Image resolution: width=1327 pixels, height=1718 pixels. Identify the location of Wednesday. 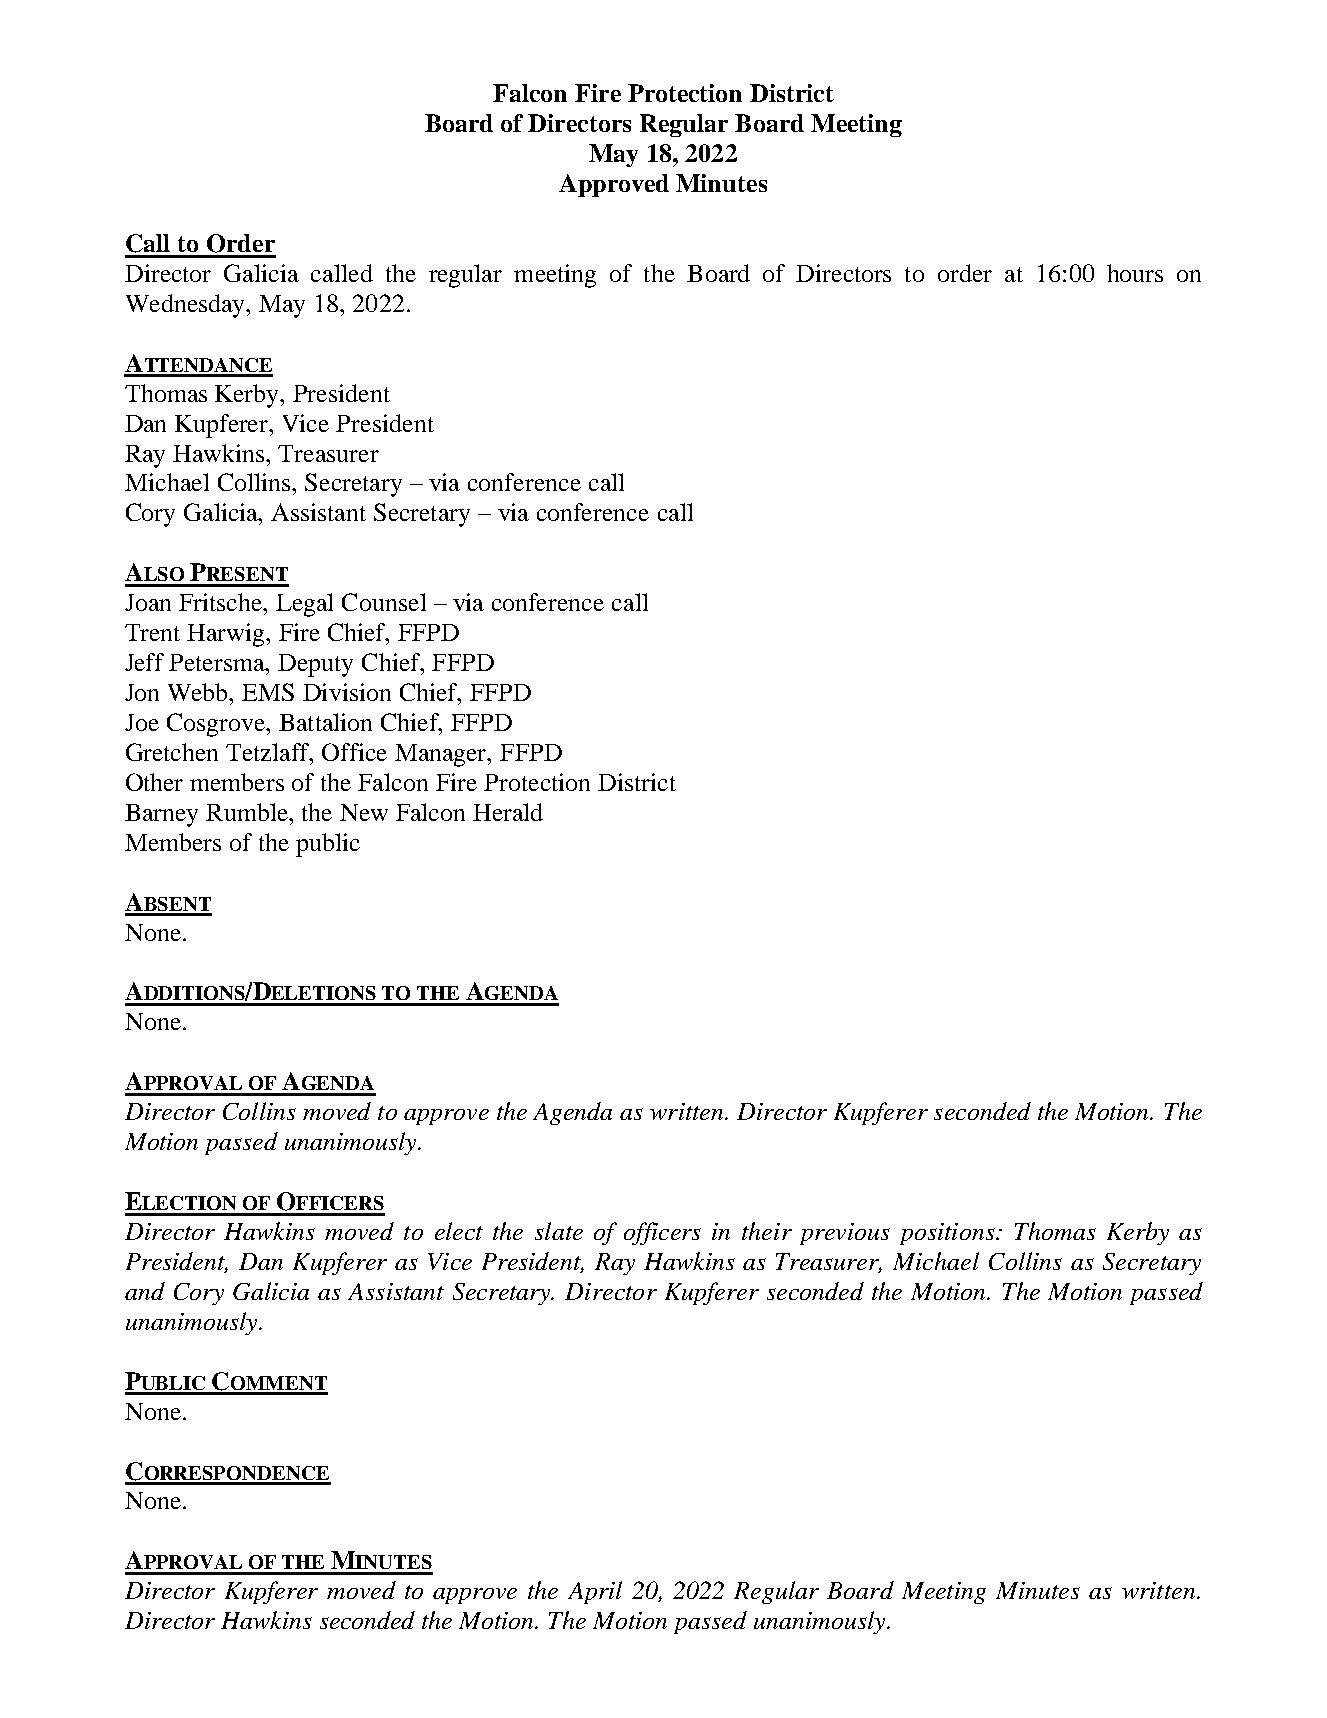
(187, 306).
